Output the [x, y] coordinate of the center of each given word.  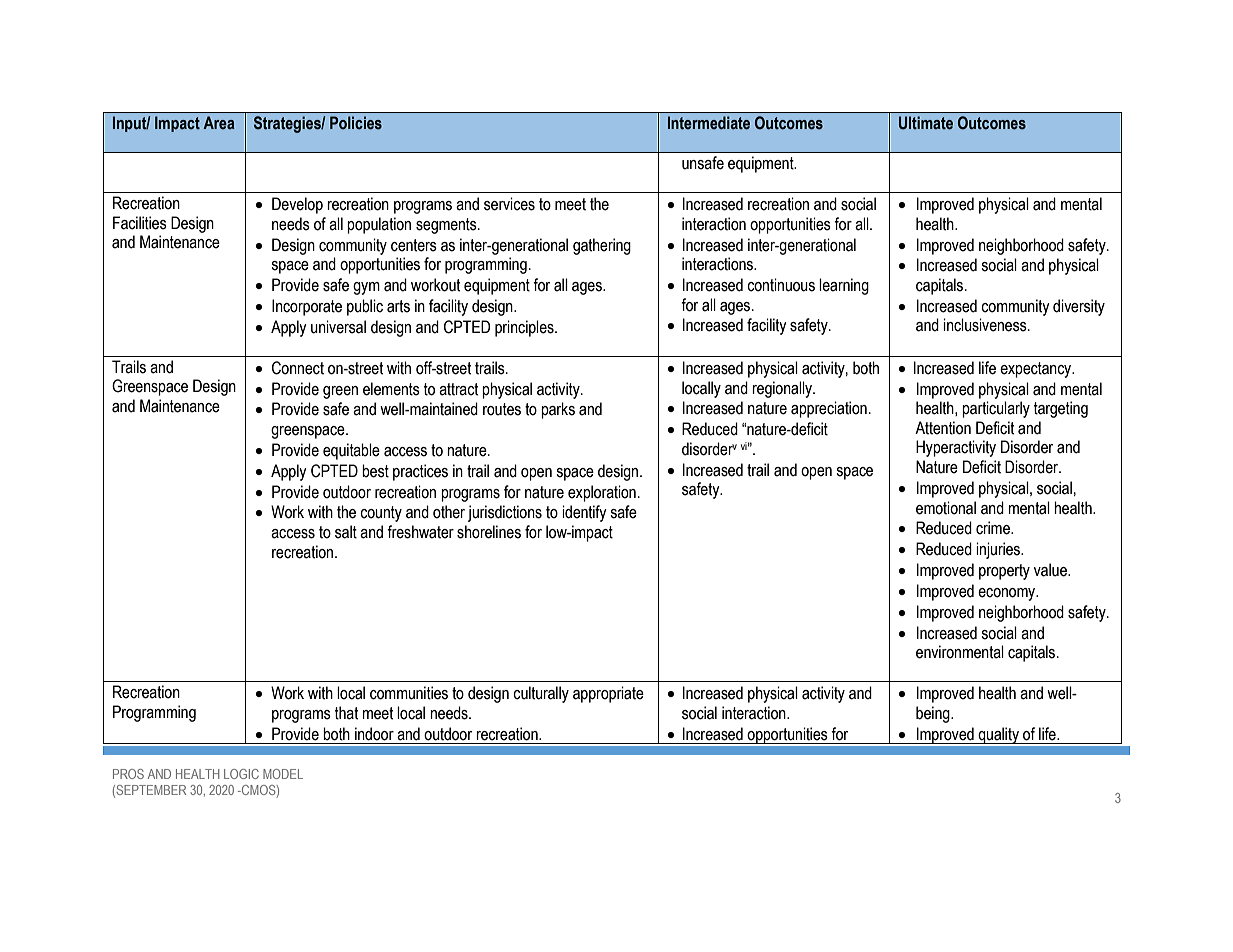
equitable [351, 451]
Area [219, 122]
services [509, 204]
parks [558, 410]
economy [1008, 594]
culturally [541, 694]
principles [525, 328]
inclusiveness [986, 325]
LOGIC [241, 774]
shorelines [489, 532]
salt [346, 532]
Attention [943, 428]
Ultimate [926, 123]
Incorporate [307, 307]
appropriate [608, 694]
